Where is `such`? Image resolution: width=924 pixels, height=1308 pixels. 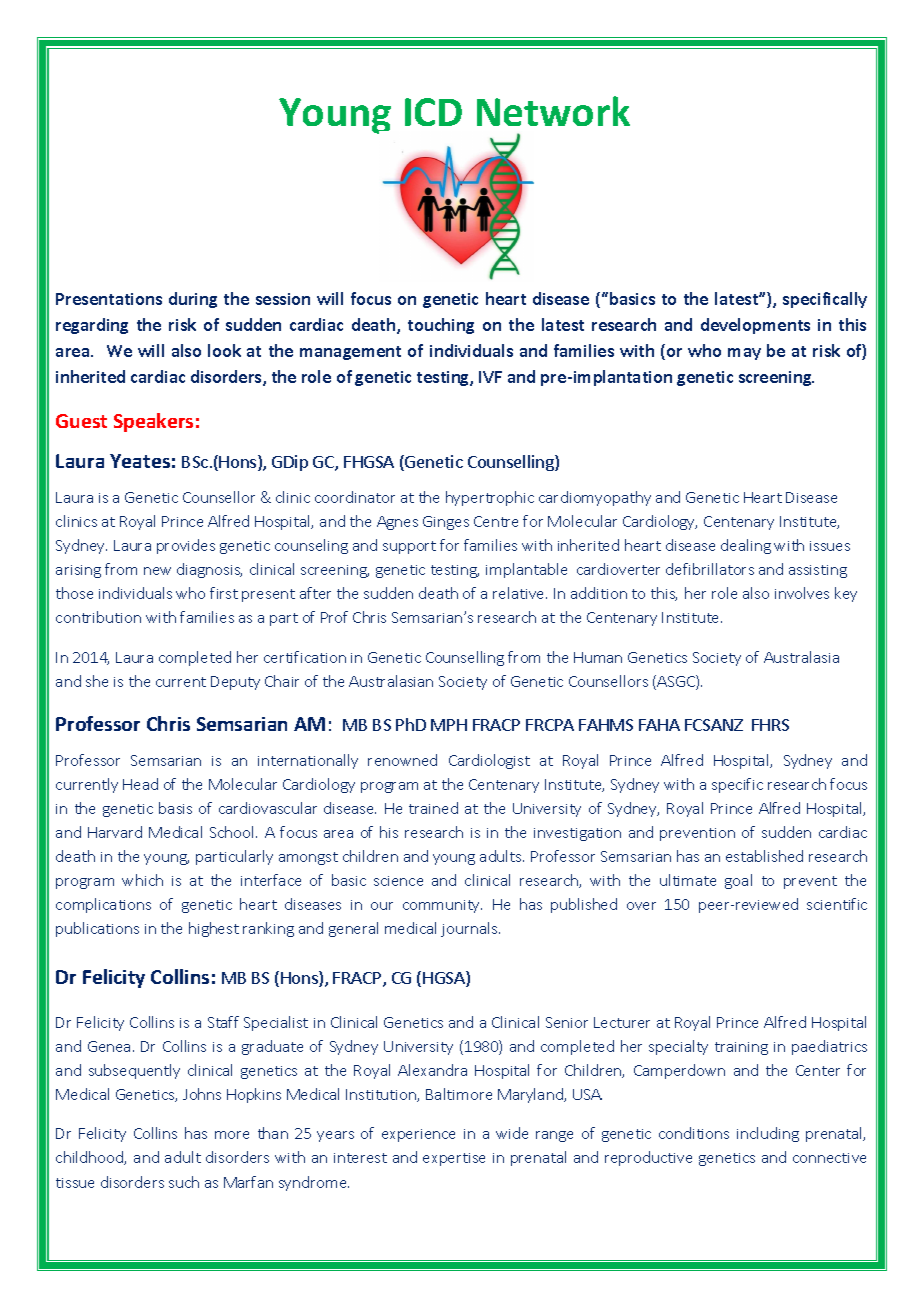
such is located at coordinates (184, 1182).
